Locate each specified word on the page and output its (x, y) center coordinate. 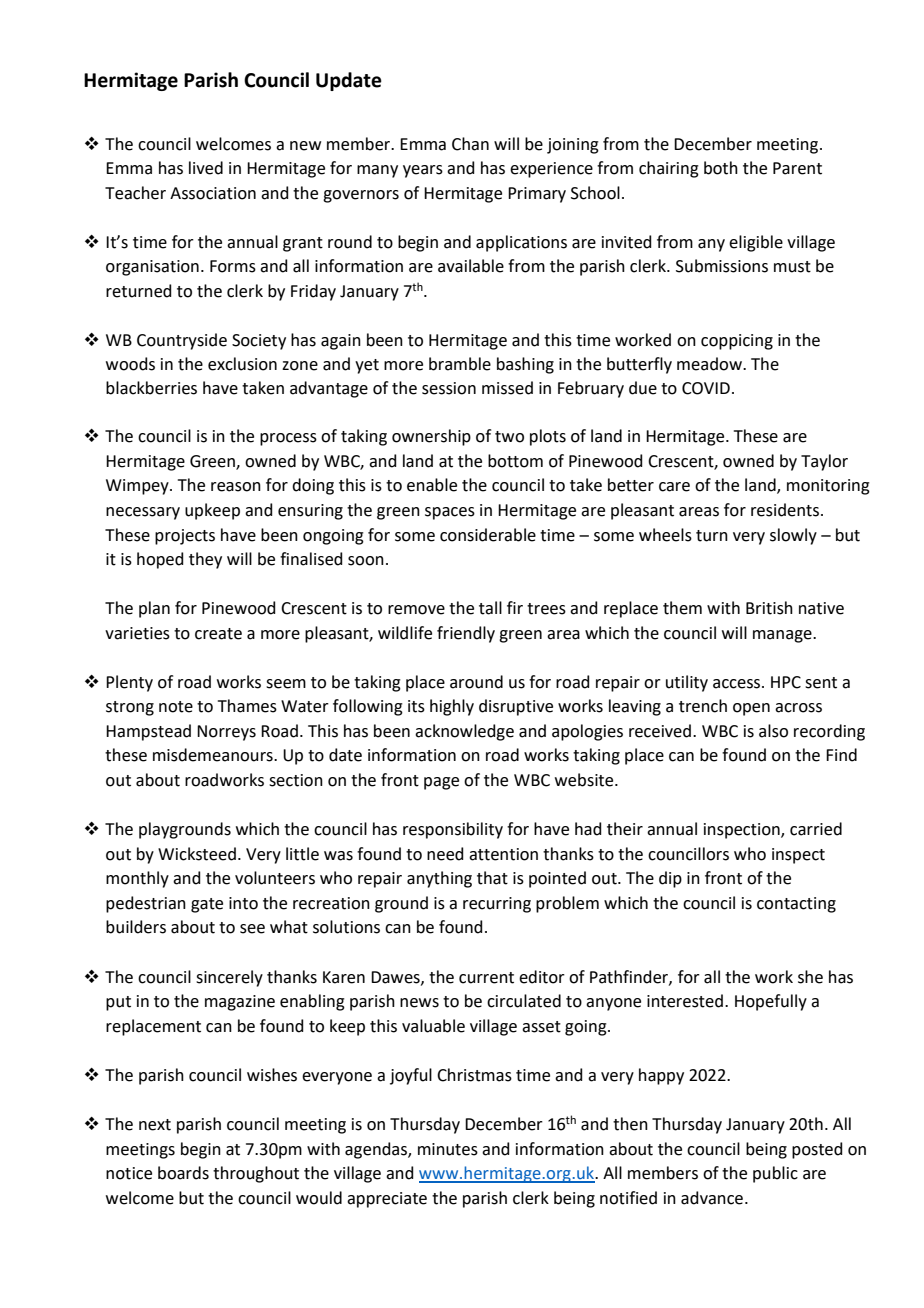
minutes (448, 1149)
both (721, 168)
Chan (470, 144)
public (775, 1174)
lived (206, 168)
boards (183, 1173)
